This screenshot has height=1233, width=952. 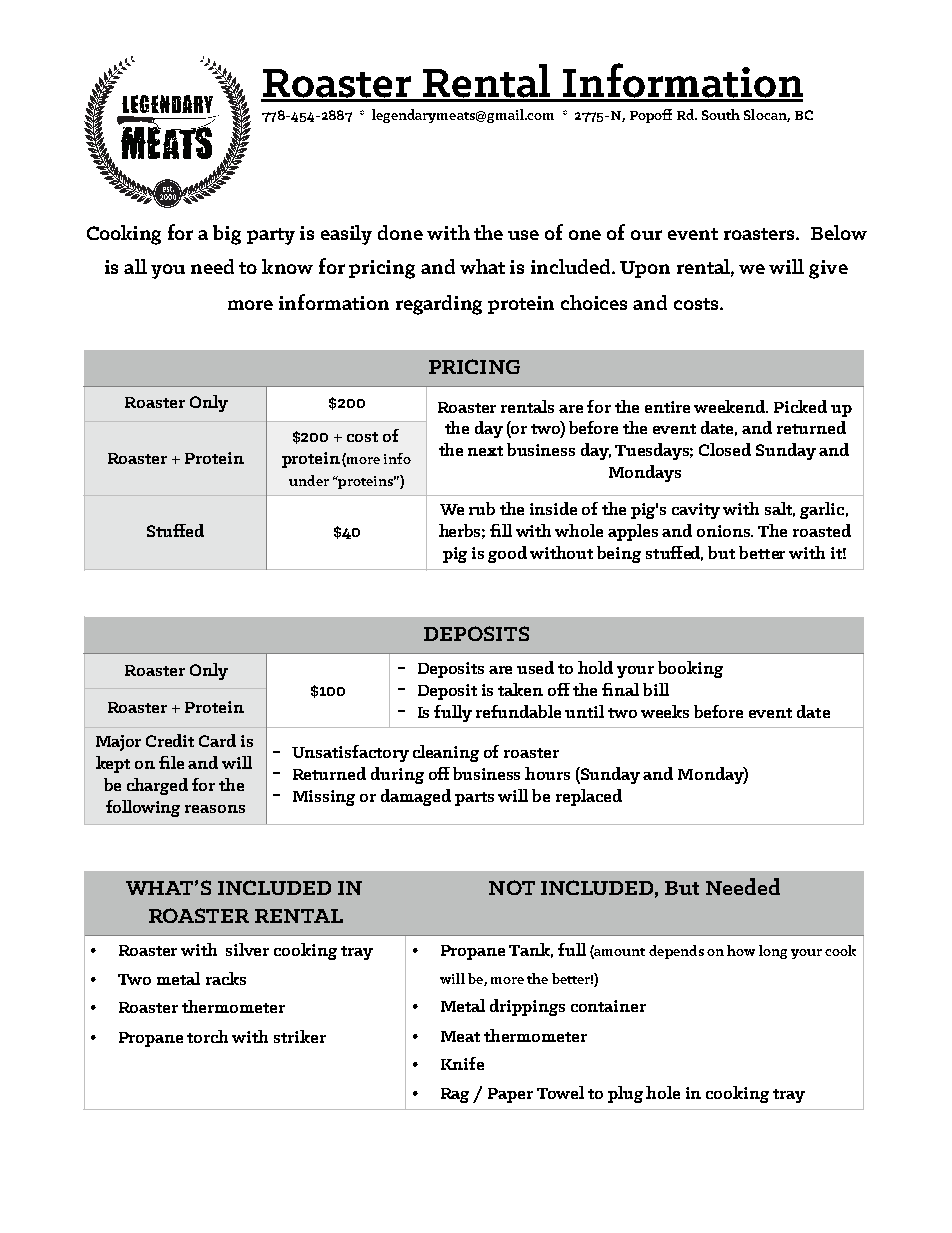 What do you see at coordinates (690, 669) in the screenshot?
I see `booking` at bounding box center [690, 669].
